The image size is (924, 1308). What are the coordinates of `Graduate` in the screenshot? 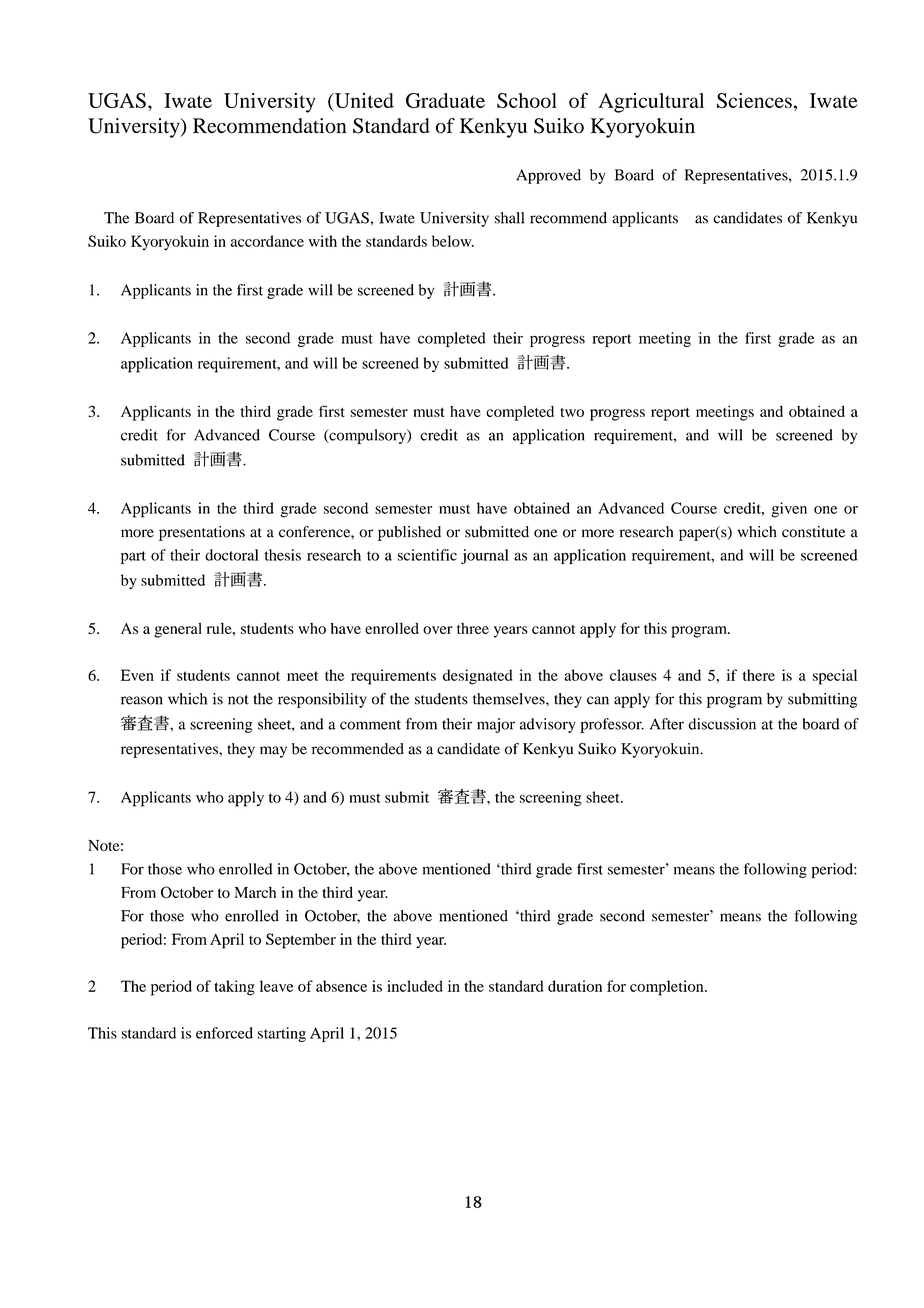 It's located at (445, 100).
